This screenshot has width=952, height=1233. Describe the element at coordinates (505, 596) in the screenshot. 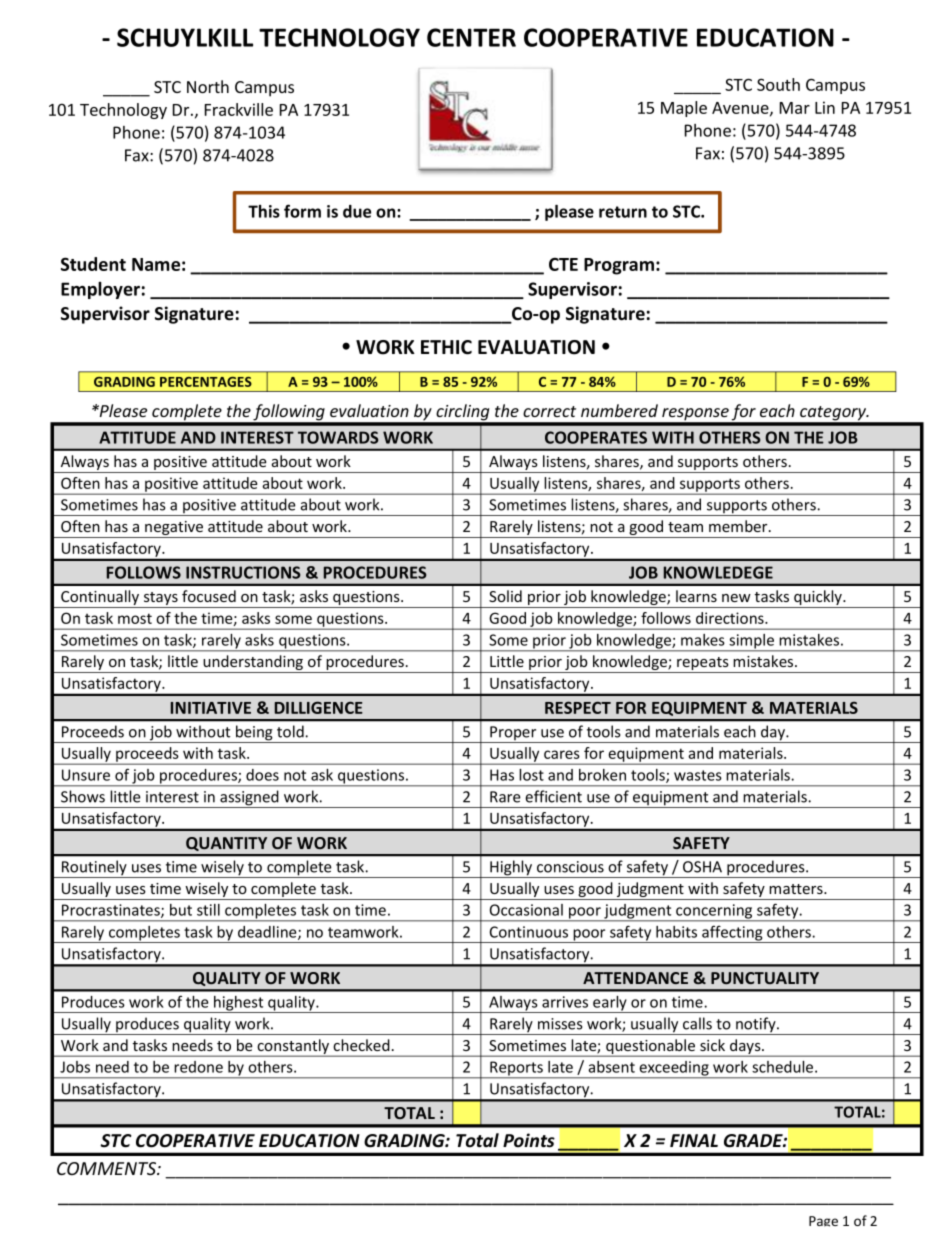

I see `Solid` at that location.
